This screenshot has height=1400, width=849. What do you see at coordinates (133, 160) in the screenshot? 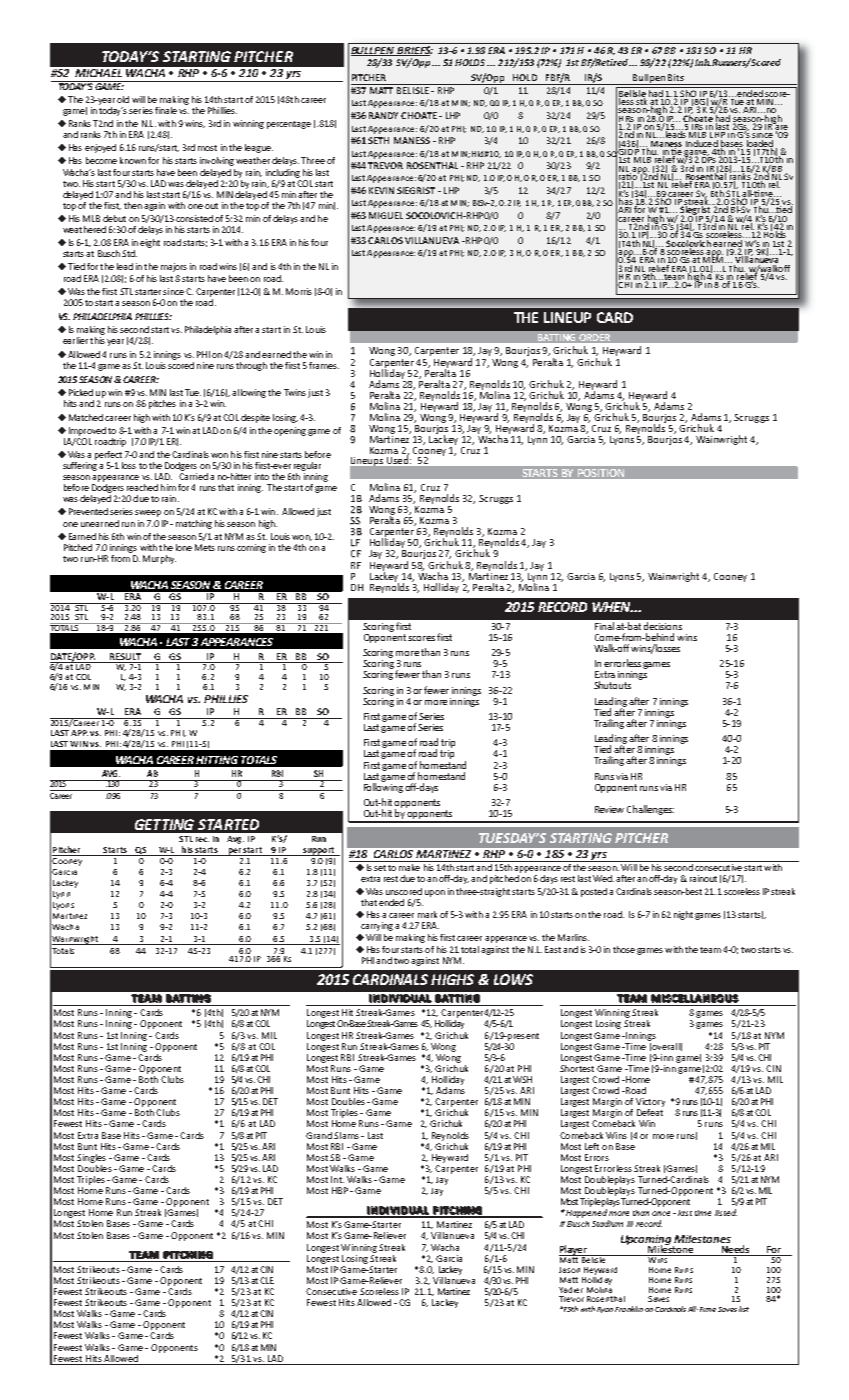
I see `known` at bounding box center [133, 160].
